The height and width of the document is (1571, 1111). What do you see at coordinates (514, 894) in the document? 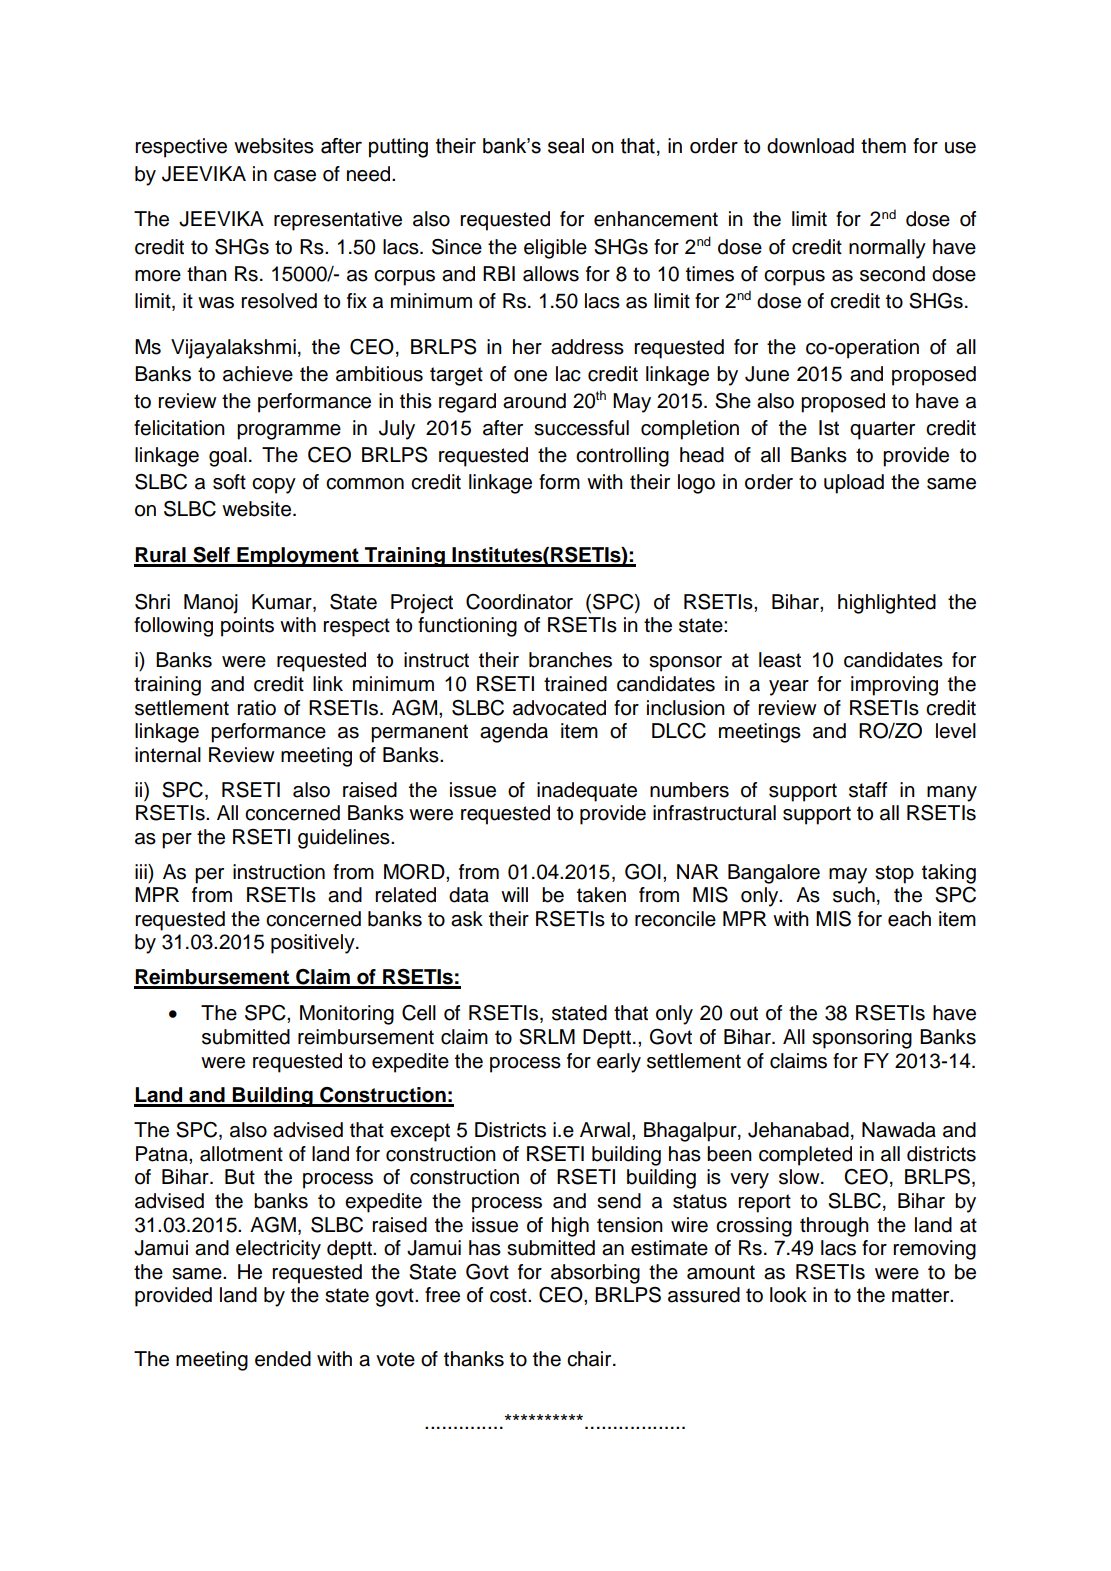
I see `will` at bounding box center [514, 894].
